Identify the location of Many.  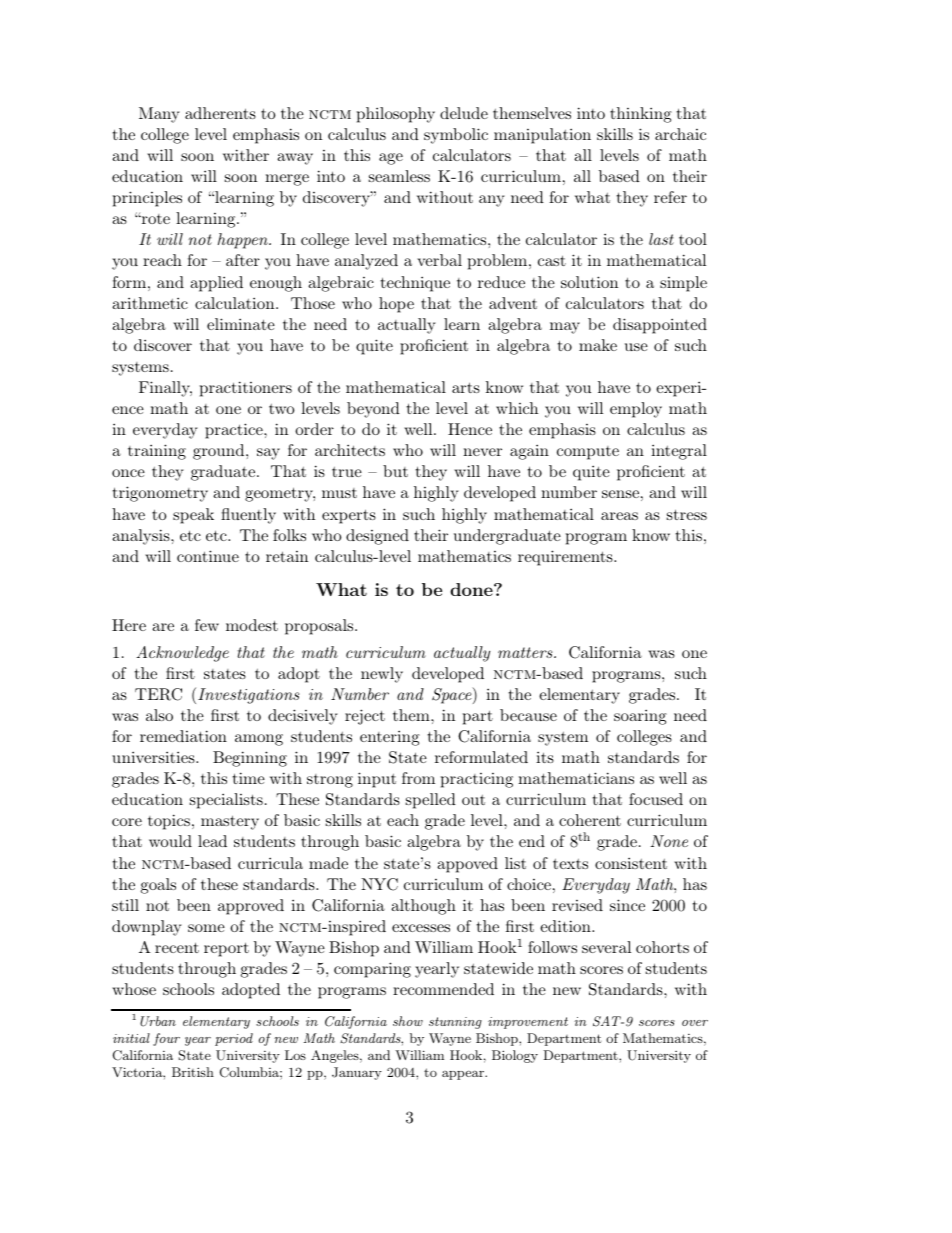
(159, 115).
